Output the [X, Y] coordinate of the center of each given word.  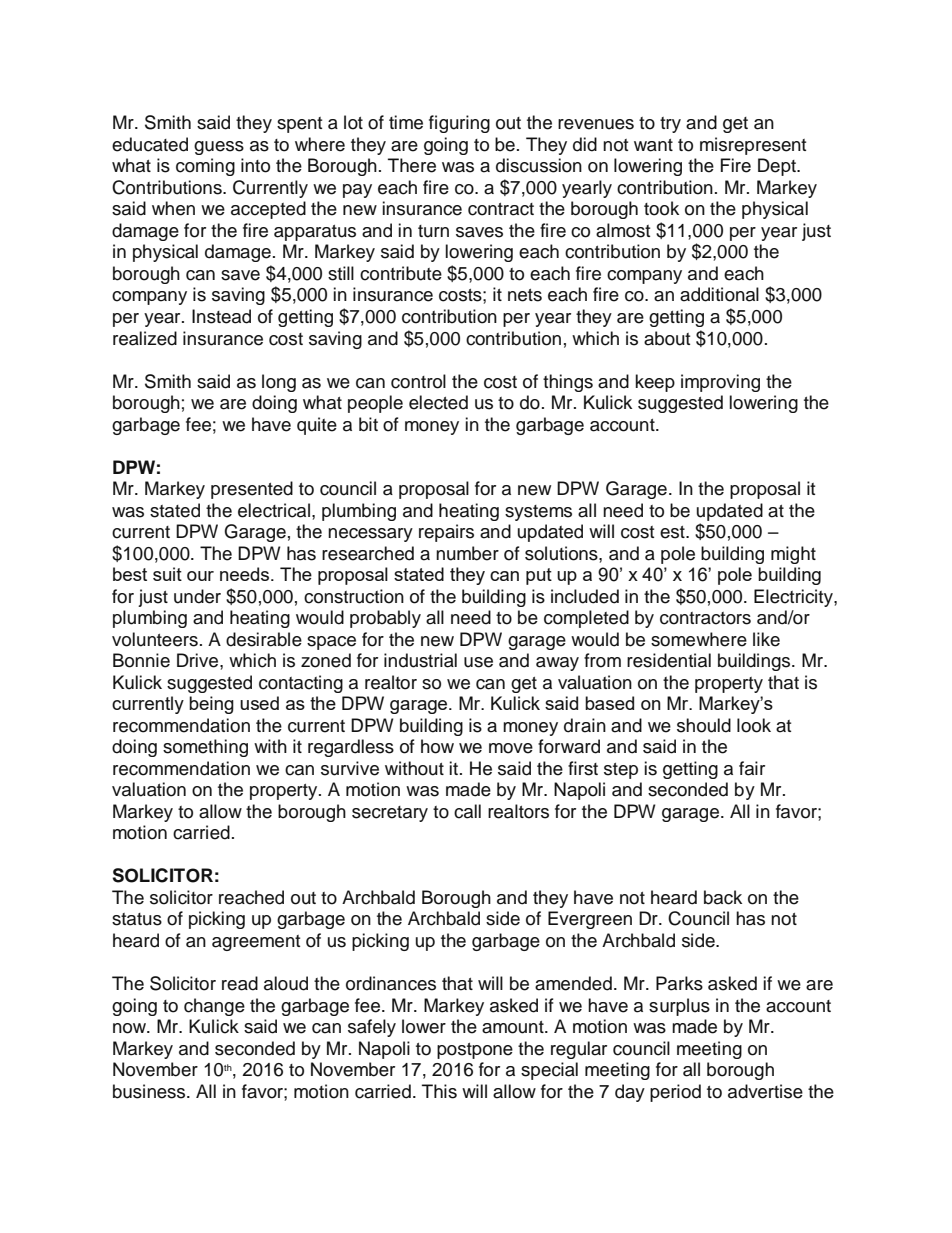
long [279, 383]
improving [720, 383]
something [205, 748]
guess [219, 148]
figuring [459, 124]
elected [438, 402]
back [723, 897]
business [150, 1091]
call [467, 811]
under [197, 596]
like [766, 639]
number [467, 553]
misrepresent [753, 146]
